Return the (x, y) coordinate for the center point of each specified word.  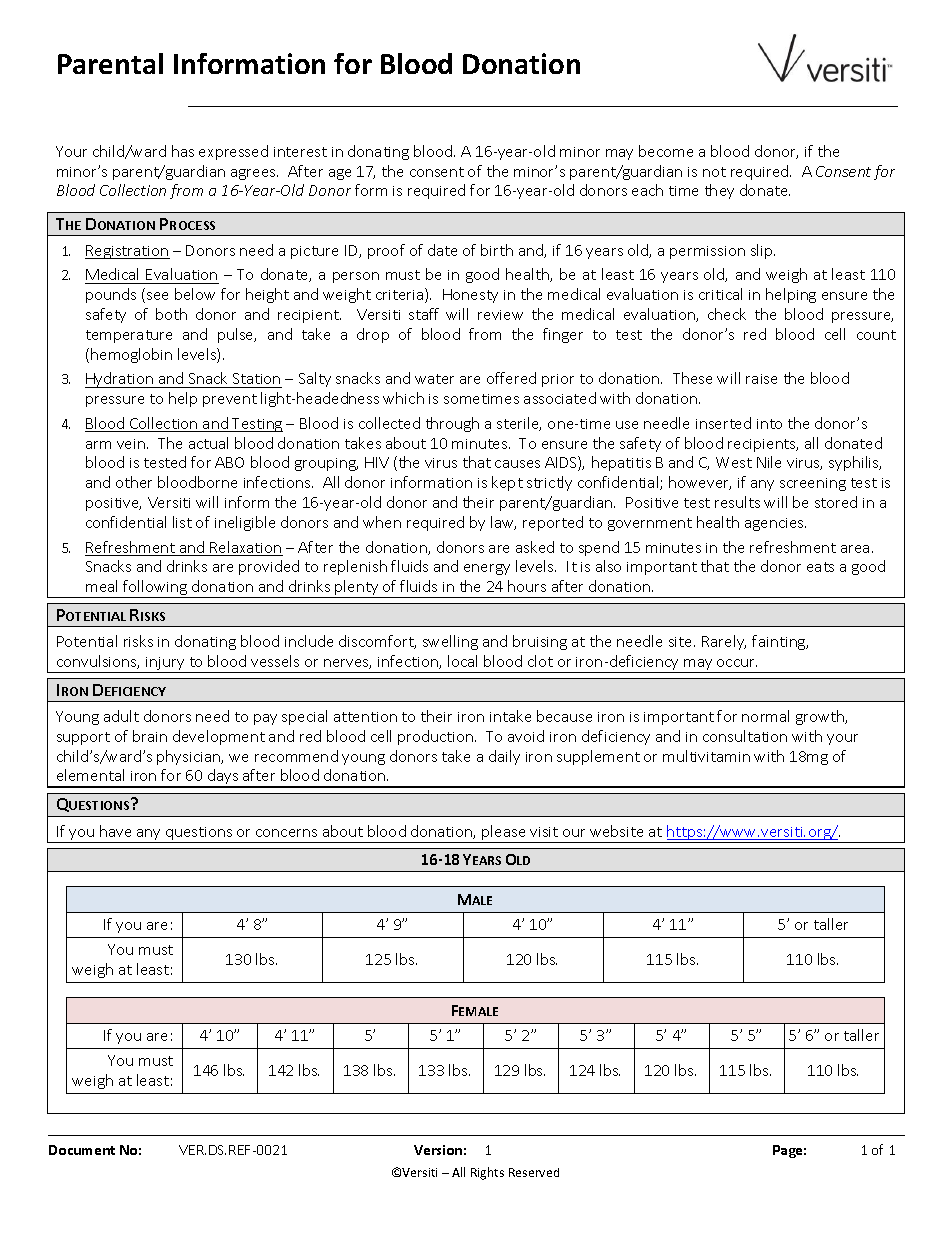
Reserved (534, 1172)
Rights (487, 1173)
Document (82, 1150)
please (504, 834)
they (719, 191)
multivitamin (706, 756)
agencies (775, 524)
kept (507, 483)
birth (497, 250)
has (183, 151)
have (115, 831)
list (182, 522)
